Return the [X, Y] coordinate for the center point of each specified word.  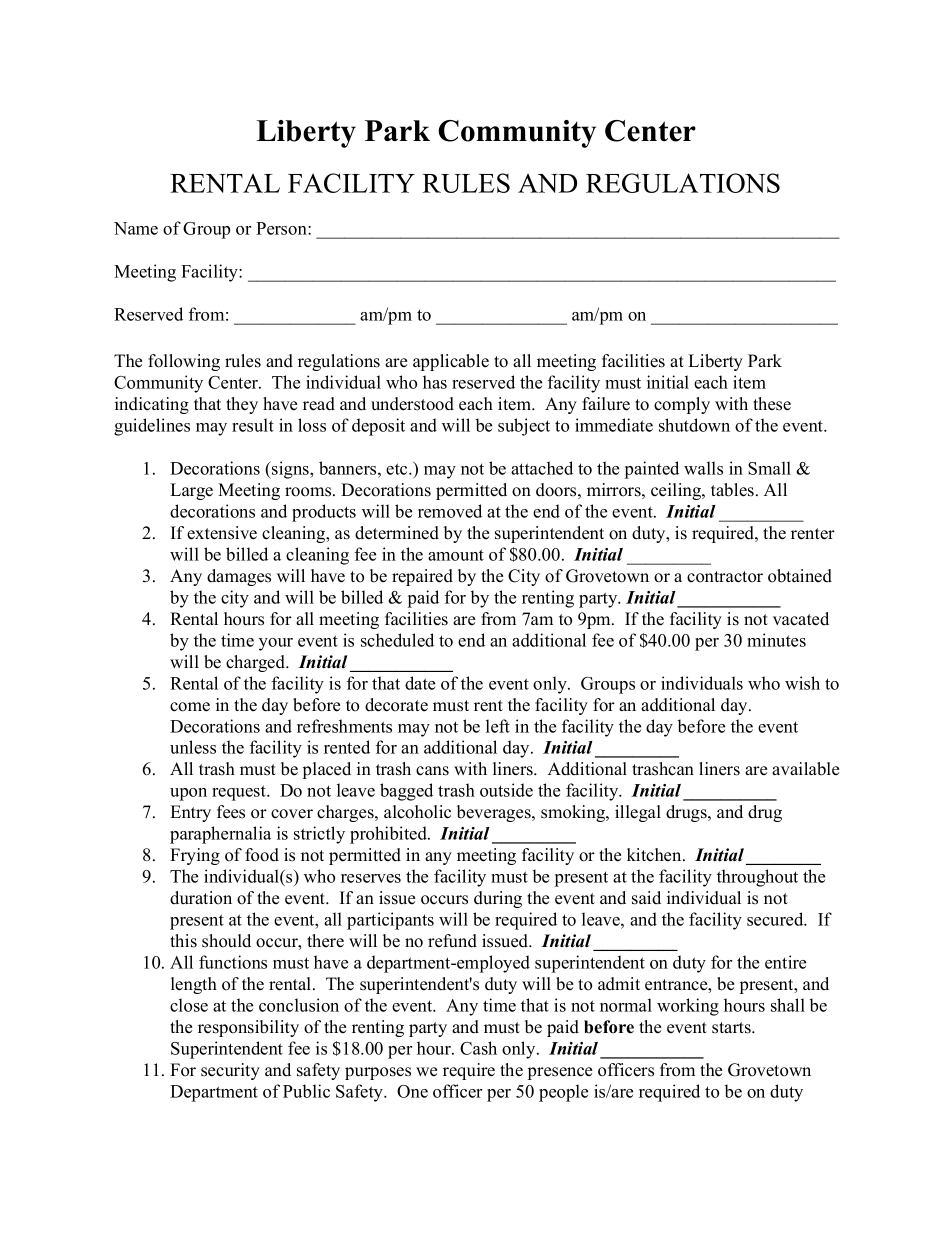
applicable [451, 362]
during [498, 899]
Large [191, 491]
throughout [757, 878]
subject [524, 427]
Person [282, 228]
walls [703, 468]
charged [257, 663]
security [230, 1071]
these [772, 404]
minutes [776, 640]
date [420, 683]
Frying [195, 856]
